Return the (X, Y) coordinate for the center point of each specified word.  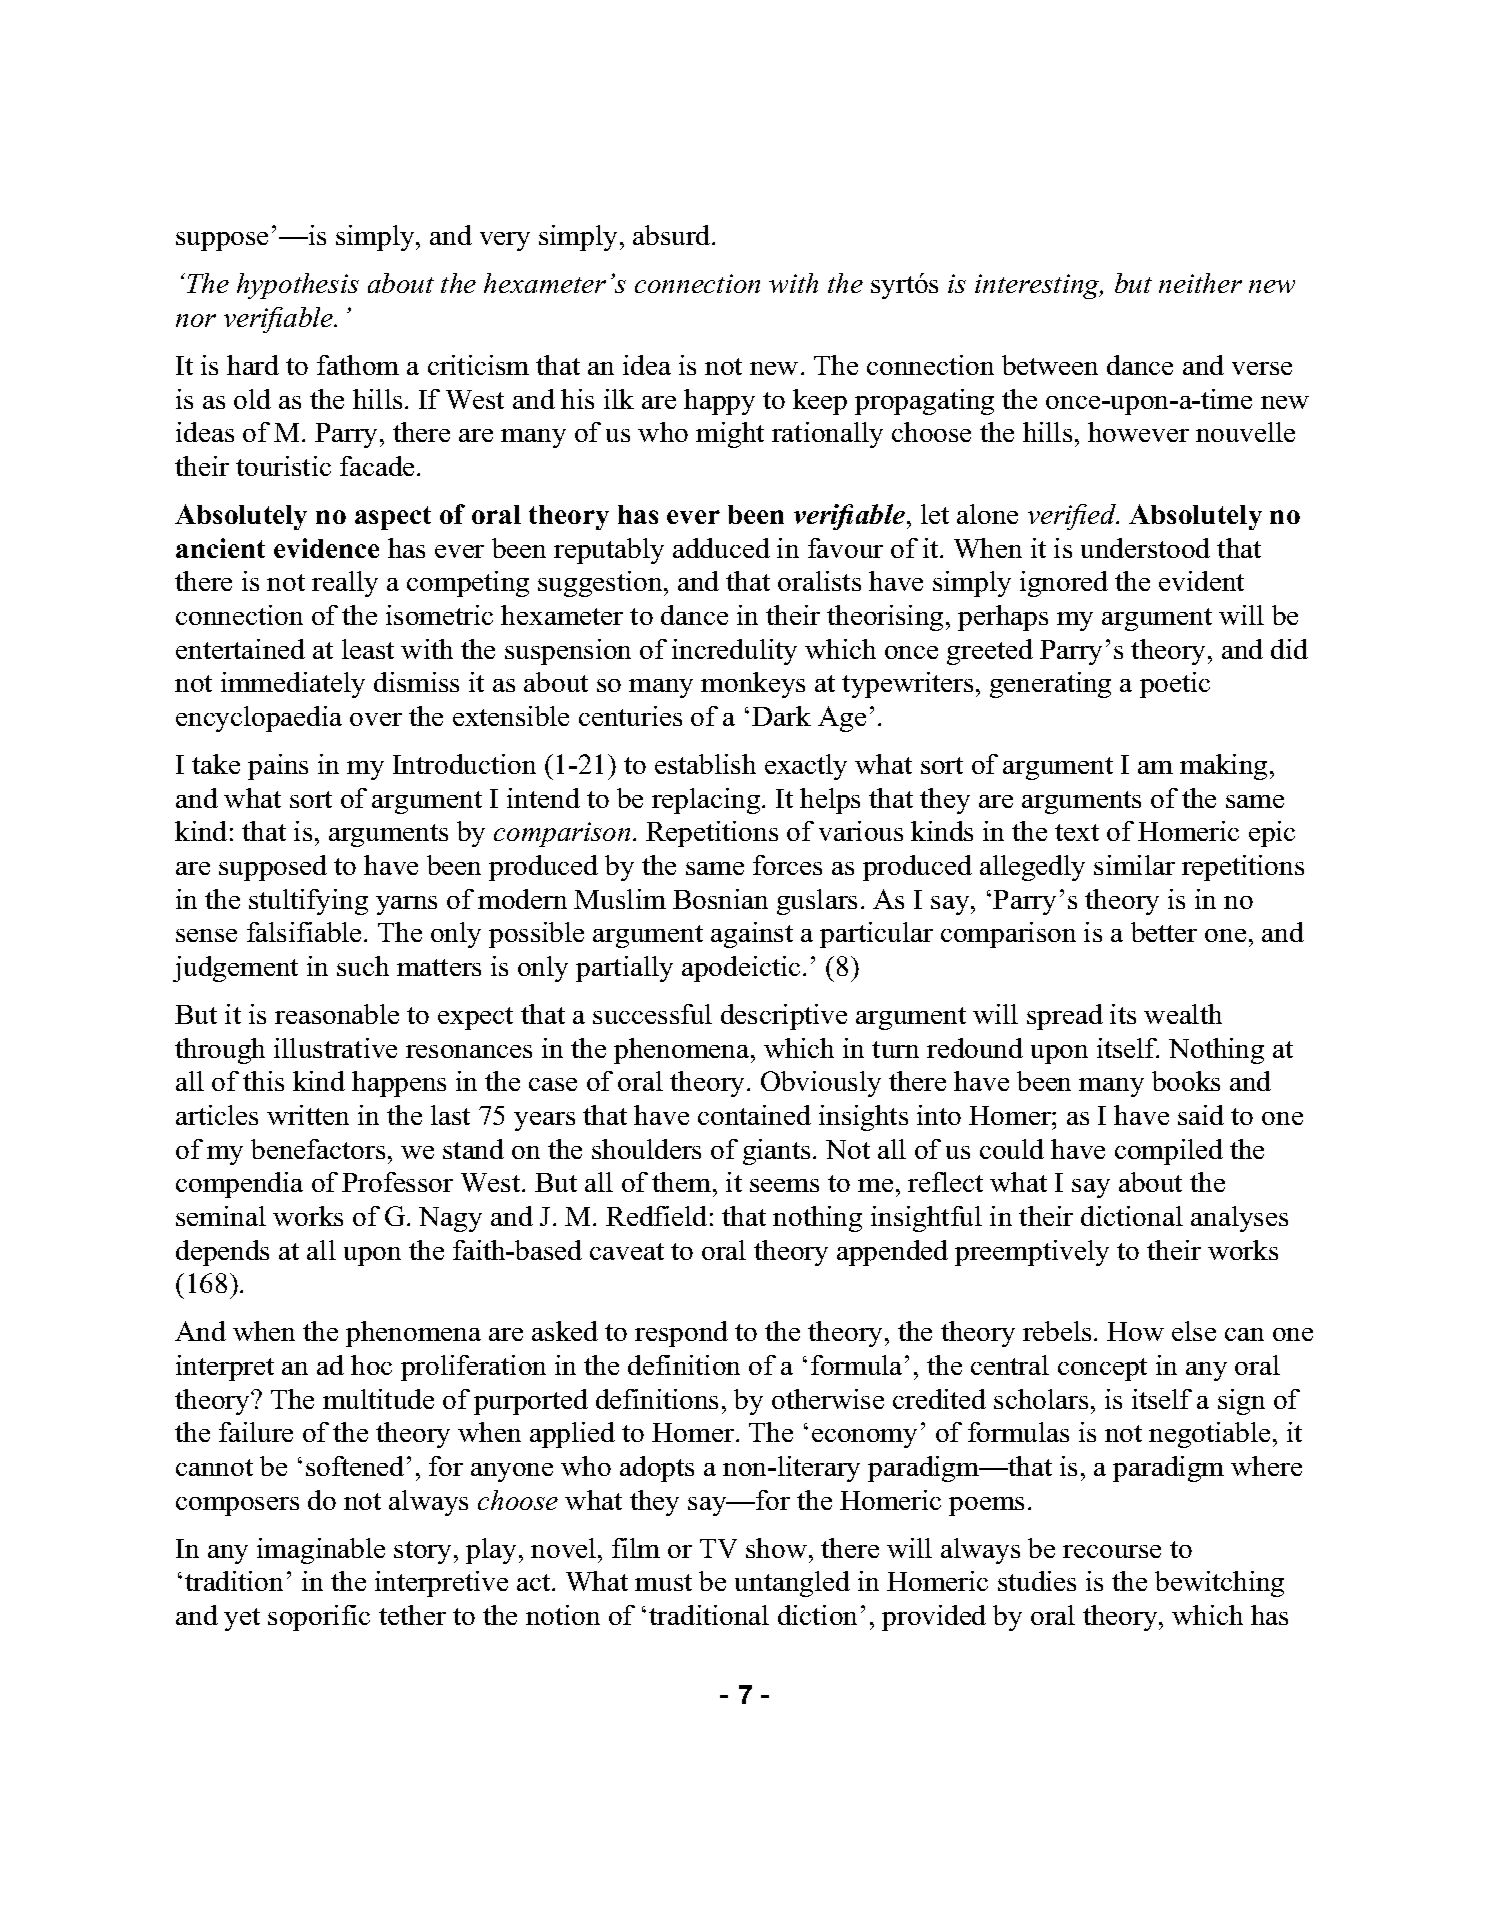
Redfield (656, 1216)
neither (1200, 283)
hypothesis (298, 286)
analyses (1239, 1219)
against (752, 935)
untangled (792, 1584)
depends (222, 1253)
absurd (673, 235)
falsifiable (306, 932)
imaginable (321, 1551)
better (1164, 932)
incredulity (734, 652)
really (345, 584)
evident (1201, 581)
